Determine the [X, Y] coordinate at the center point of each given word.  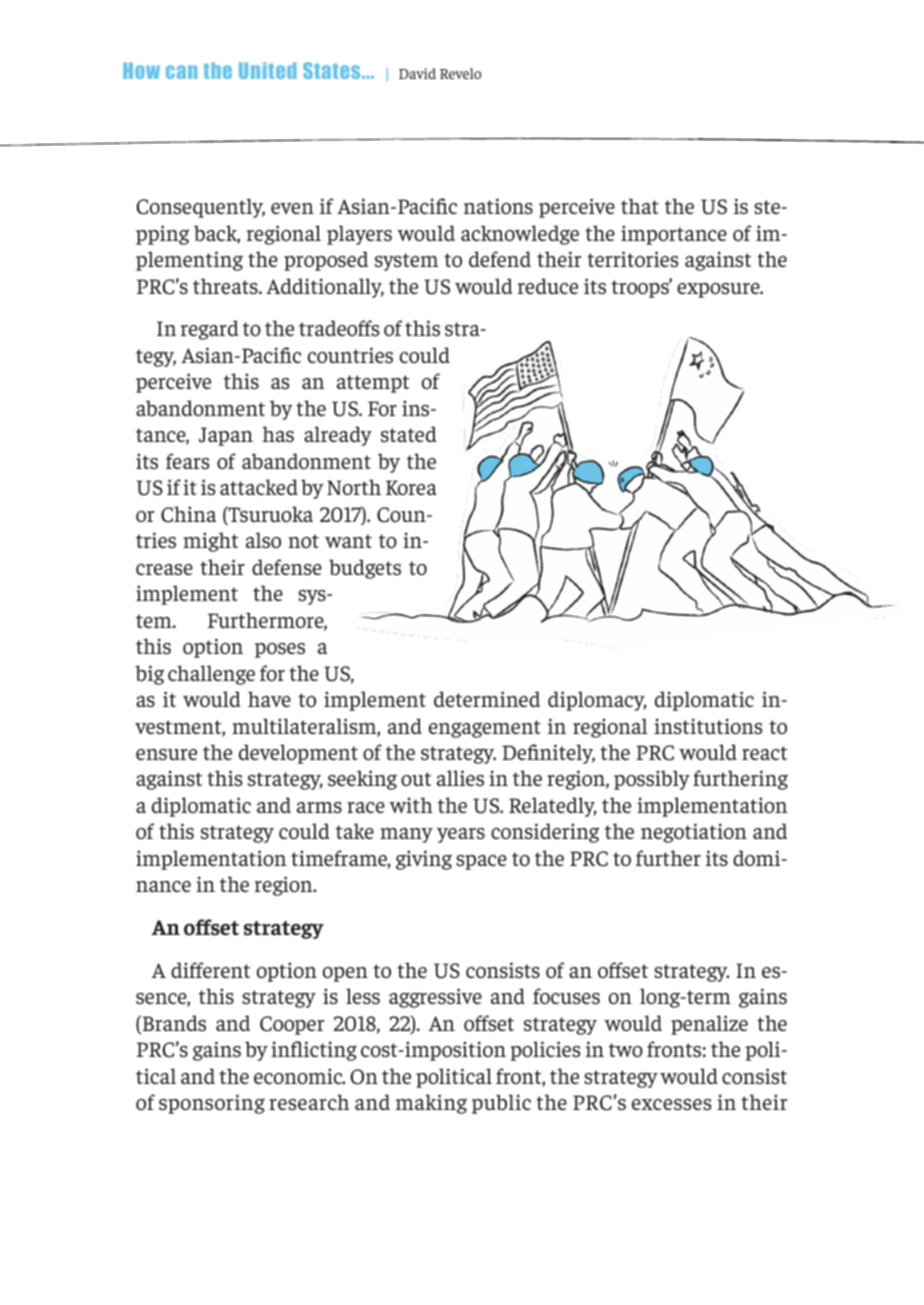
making [431, 1104]
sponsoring [212, 1104]
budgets [365, 569]
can [181, 72]
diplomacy [597, 701]
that [640, 206]
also [263, 540]
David [417, 73]
